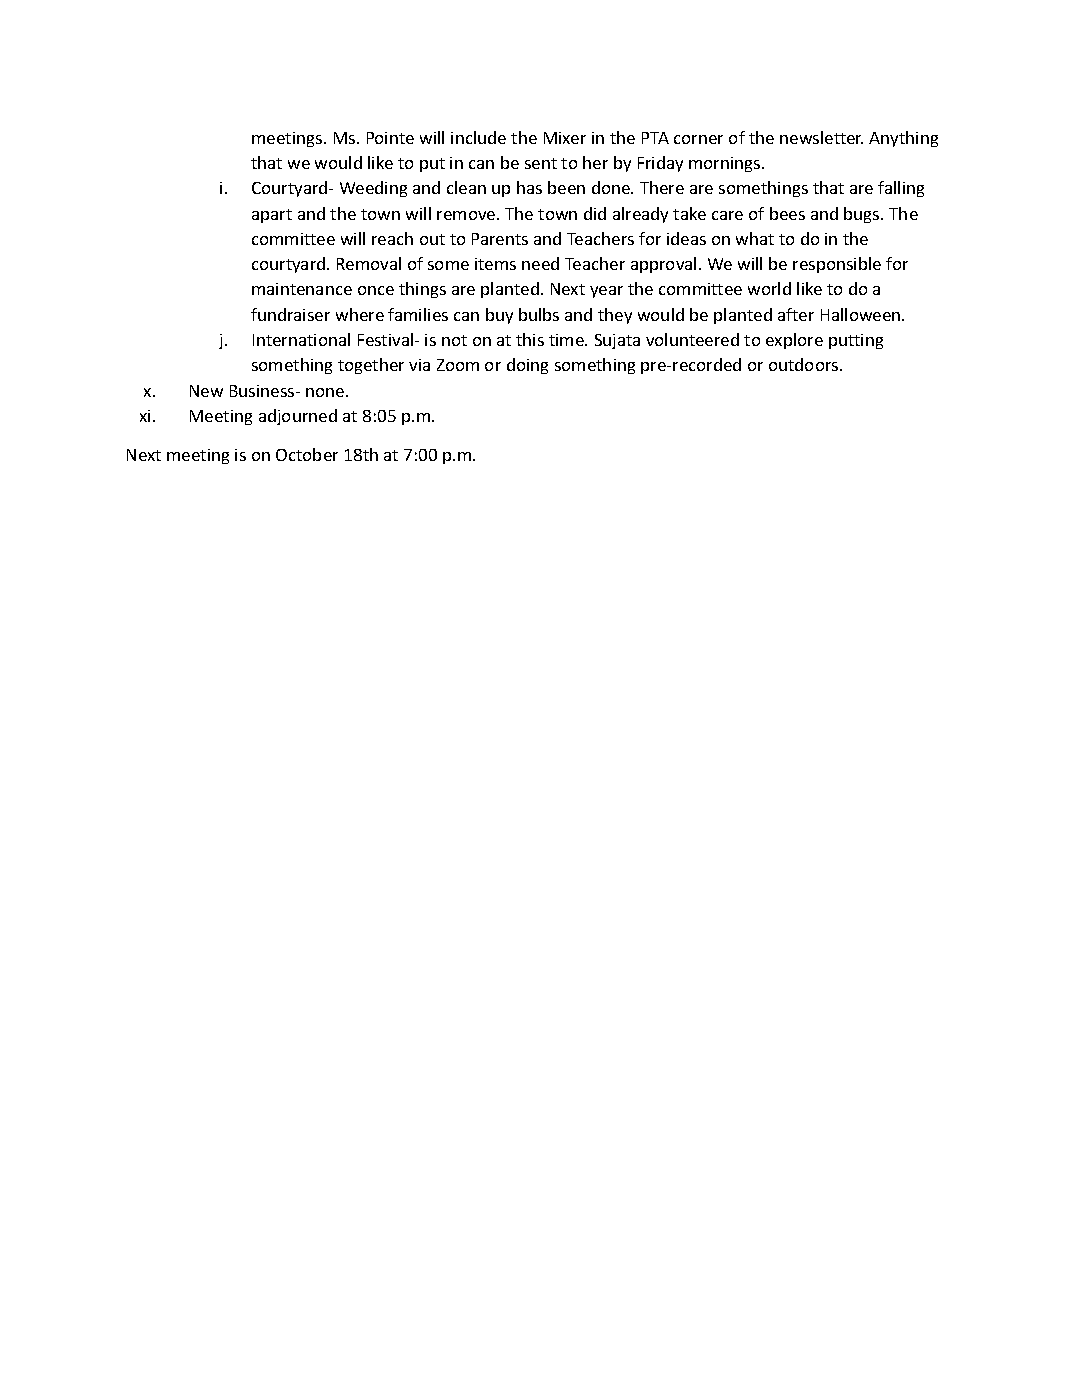 The image size is (1068, 1382). Describe the element at coordinates (390, 138) in the screenshot. I see `Pointe` at that location.
